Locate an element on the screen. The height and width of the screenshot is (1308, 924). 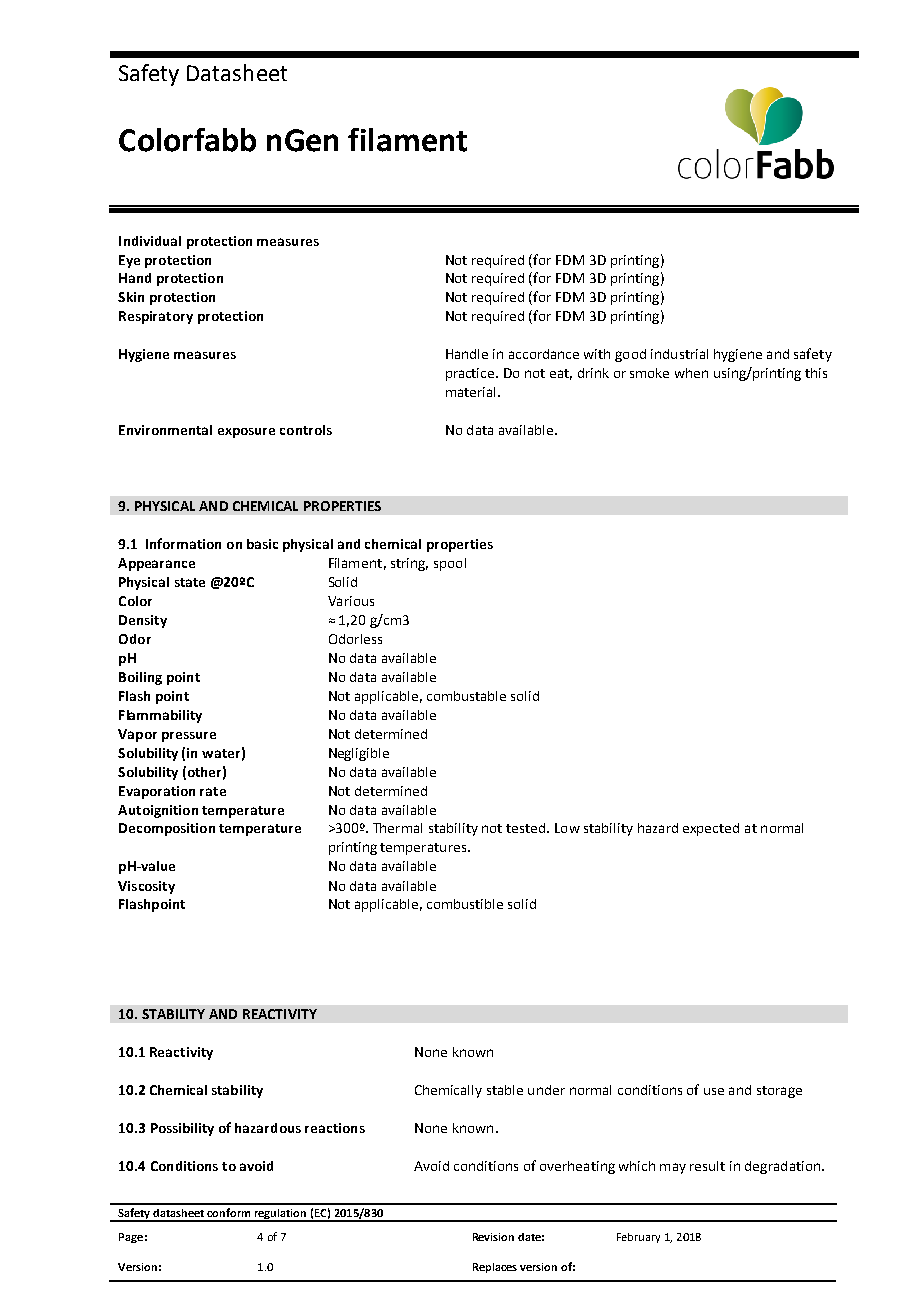
tested is located at coordinates (527, 828).
